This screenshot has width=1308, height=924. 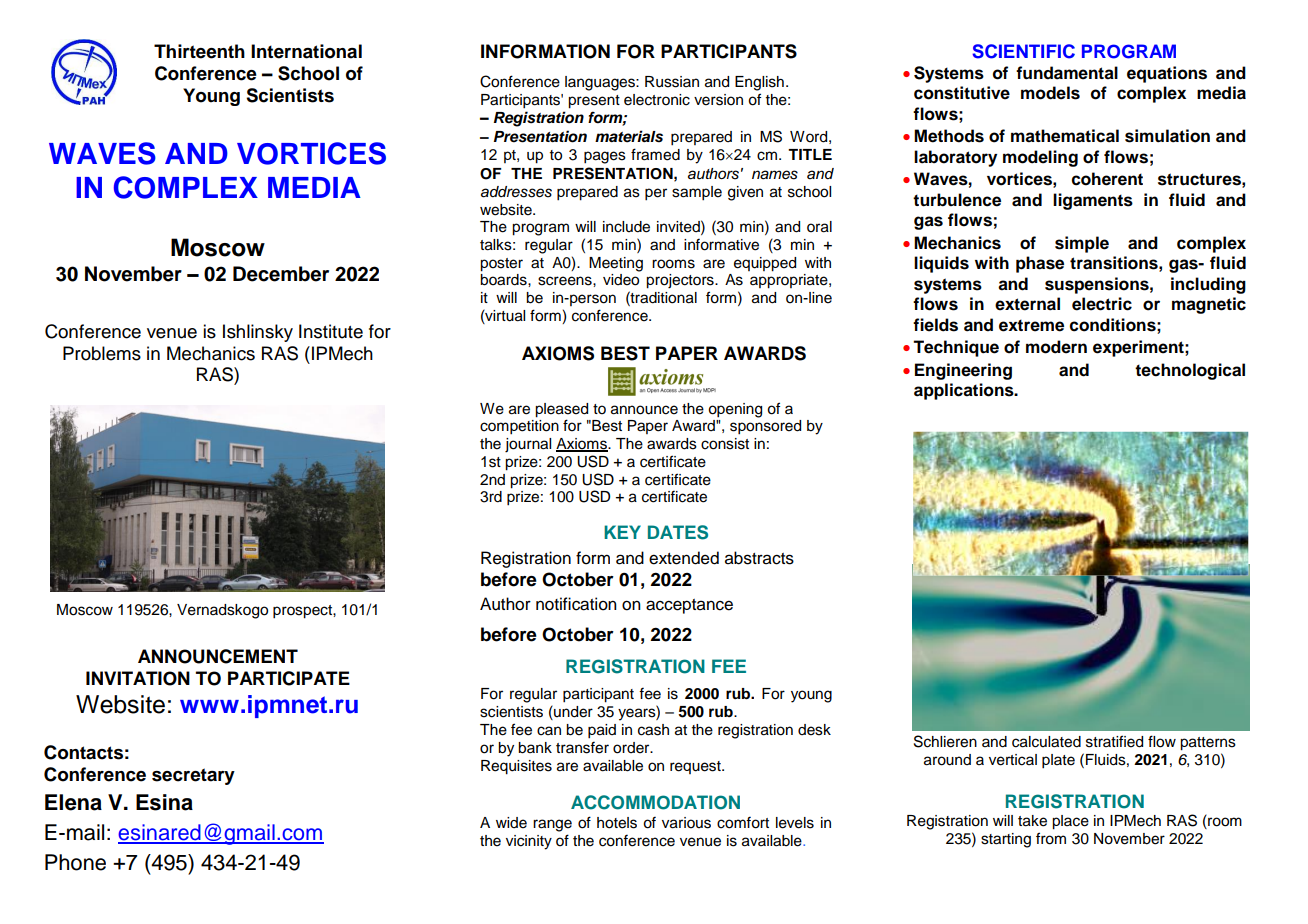 What do you see at coordinates (281, 274) in the screenshot?
I see `December` at bounding box center [281, 274].
